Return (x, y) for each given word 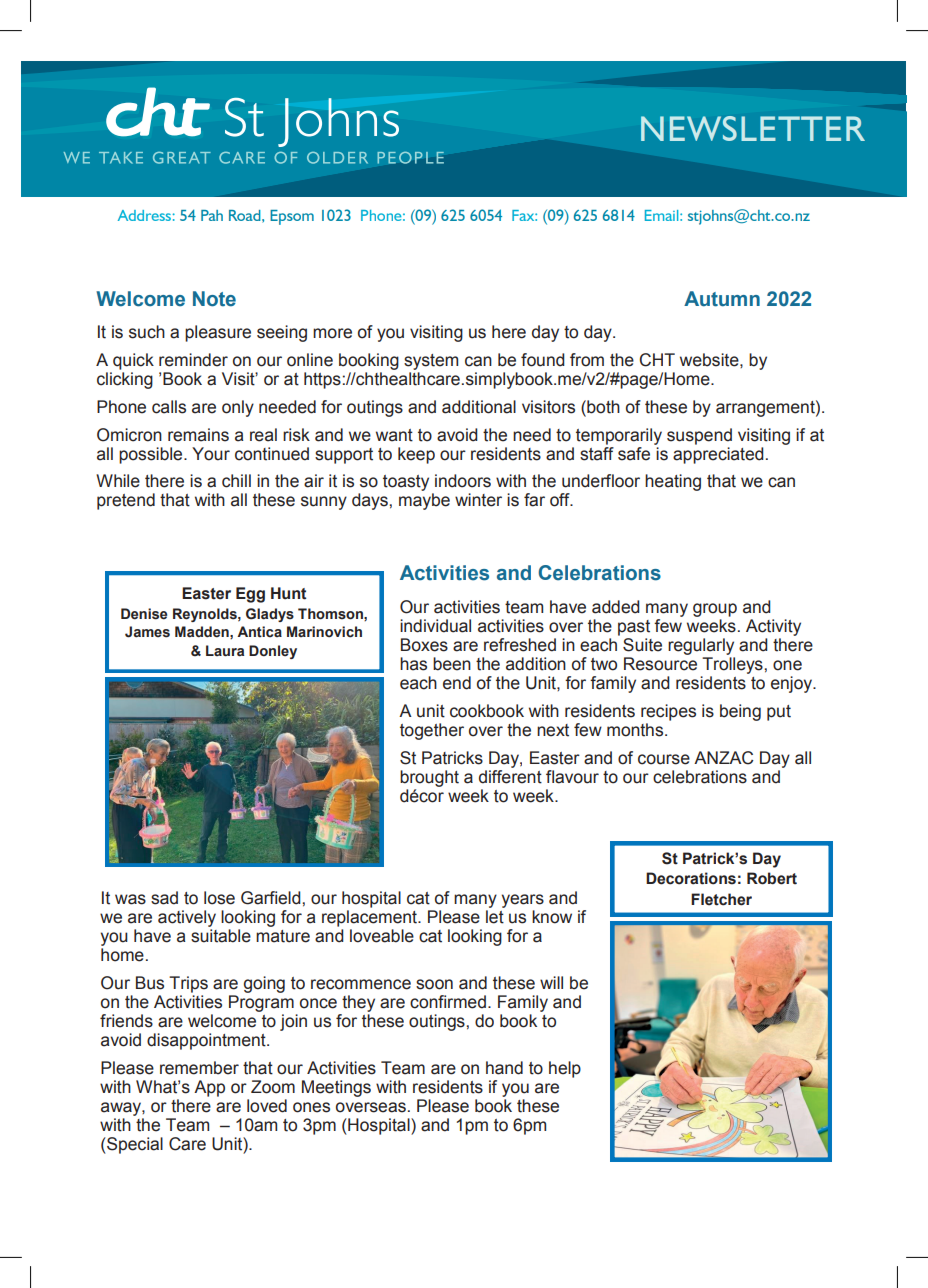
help (565, 1069)
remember (199, 1068)
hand (504, 1068)
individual (435, 626)
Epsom (292, 217)
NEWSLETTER (753, 128)
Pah (212, 215)
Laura (225, 651)
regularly (701, 646)
